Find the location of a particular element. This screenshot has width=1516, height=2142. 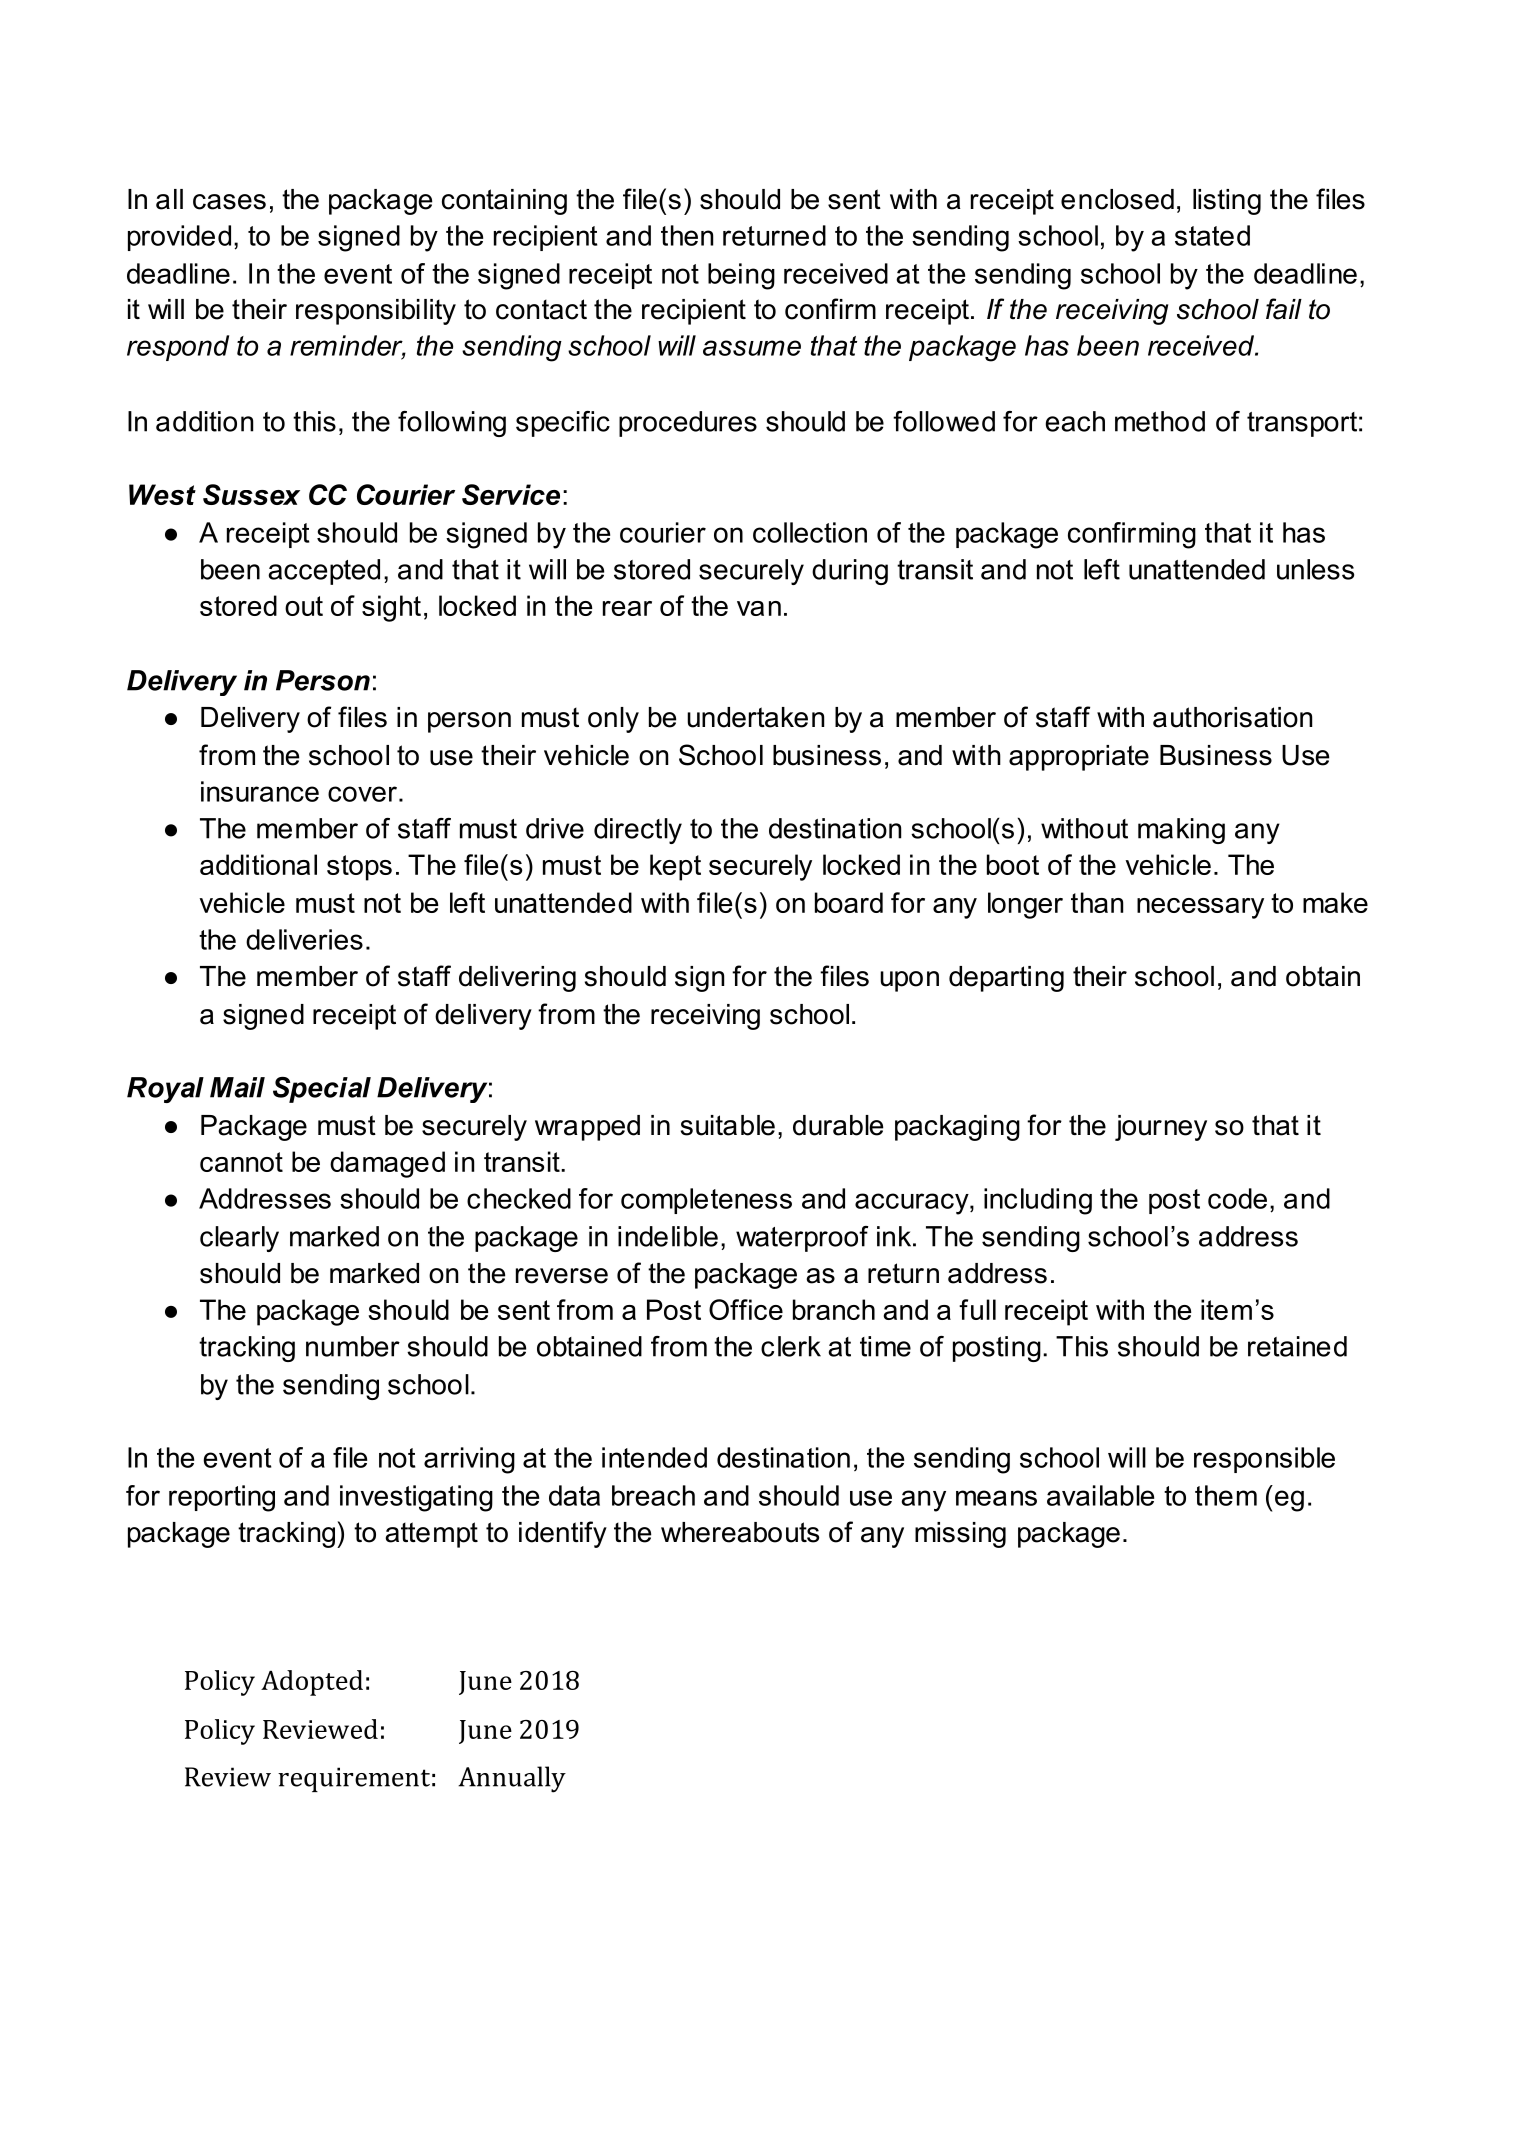

Annually is located at coordinates (512, 1779).
